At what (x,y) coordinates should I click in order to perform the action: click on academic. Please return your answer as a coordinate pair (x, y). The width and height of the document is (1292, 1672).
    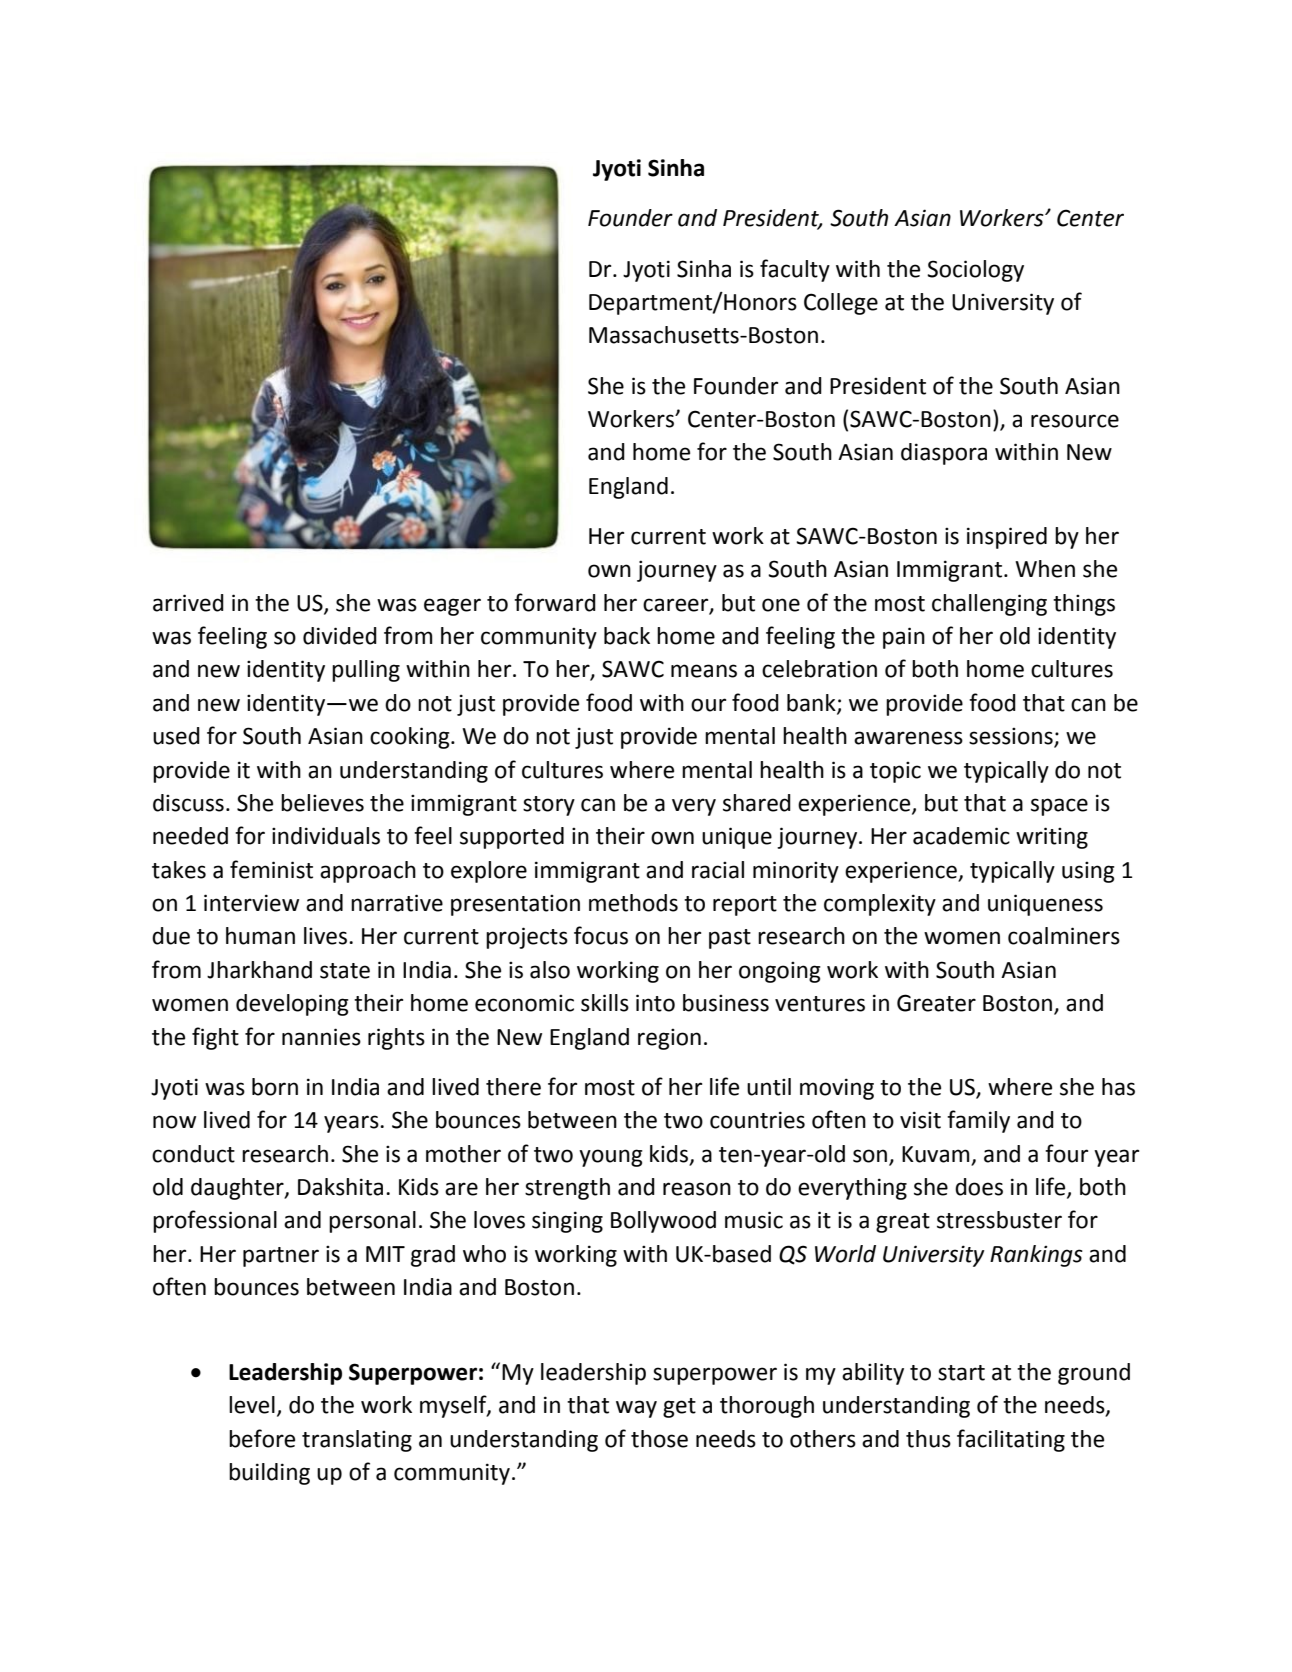
    Looking at the image, I should click on (961, 836).
